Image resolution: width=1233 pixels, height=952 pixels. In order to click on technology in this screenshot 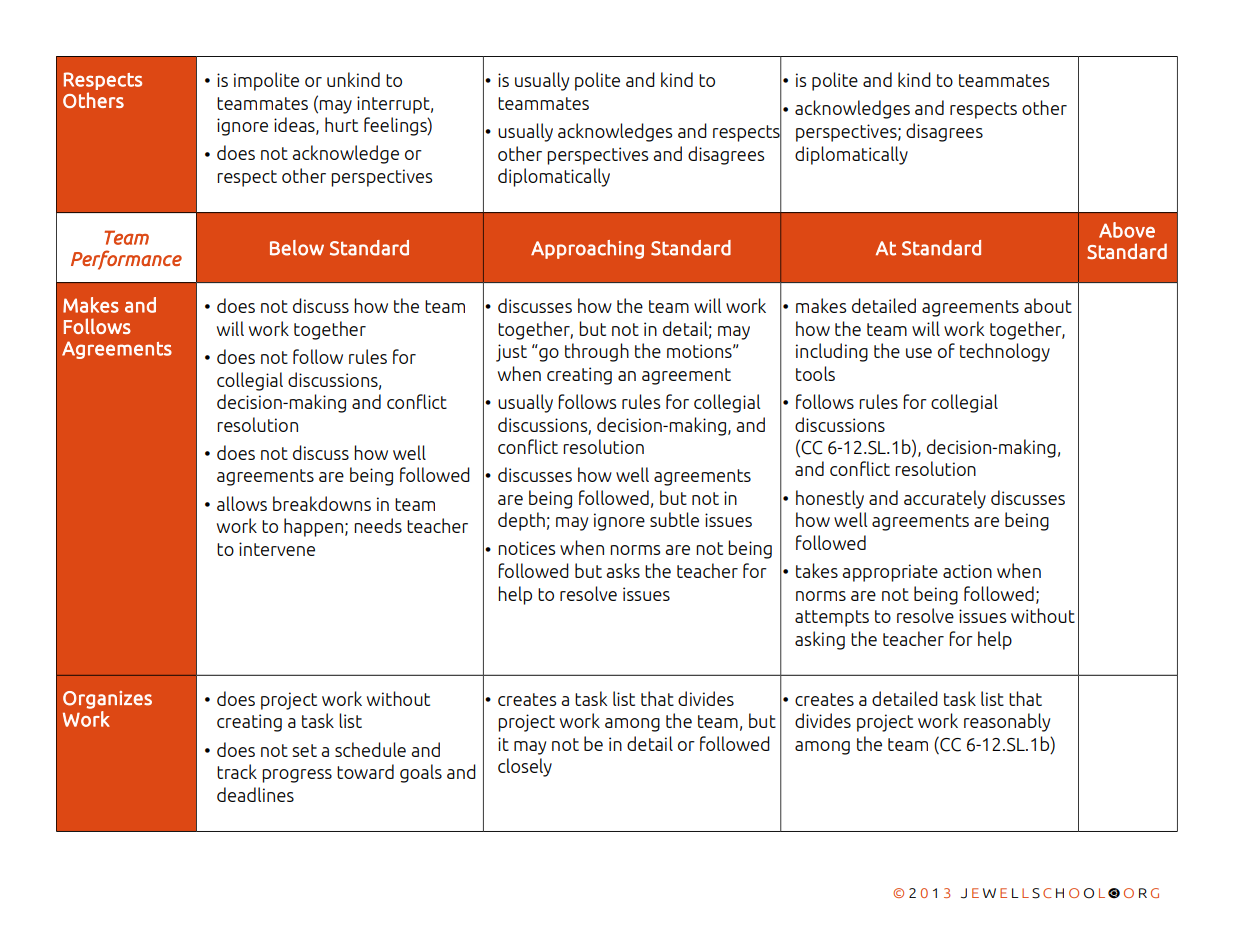, I will do `click(1005, 352)`.
